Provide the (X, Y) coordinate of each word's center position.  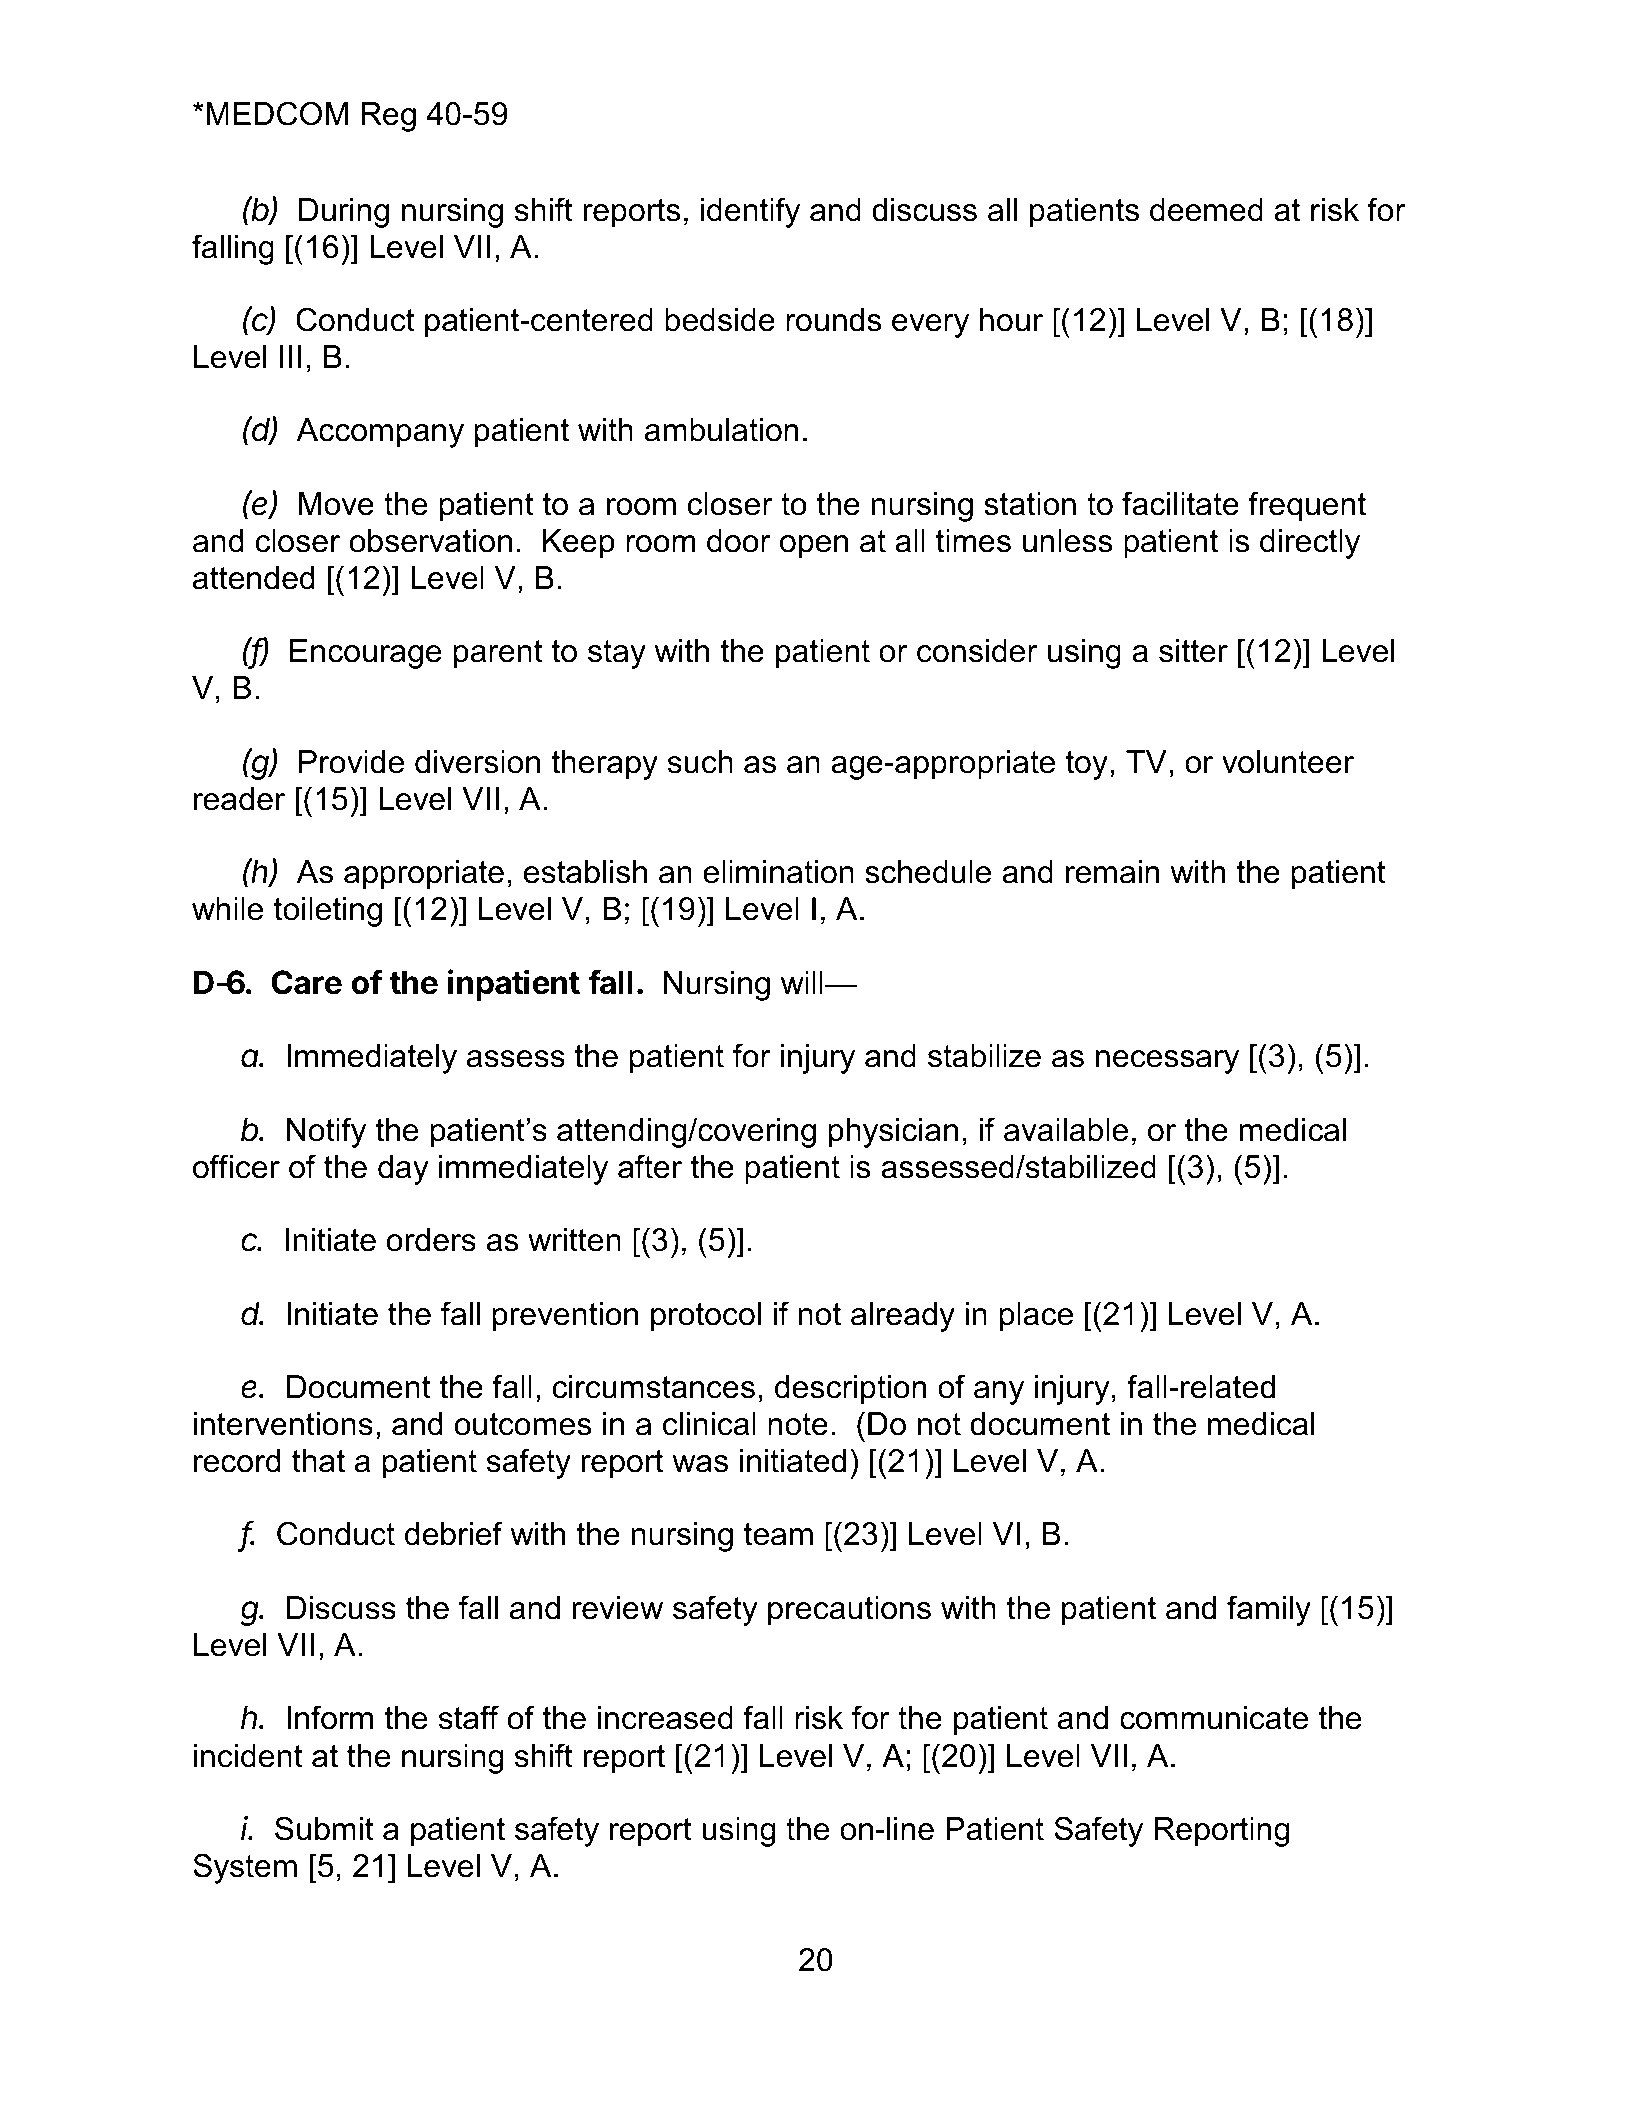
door (739, 541)
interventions (283, 1424)
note (798, 1424)
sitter (1193, 651)
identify (750, 212)
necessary (1167, 1062)
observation (431, 541)
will (803, 982)
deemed (1206, 210)
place (1036, 1317)
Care (306, 982)
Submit (324, 1828)
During (344, 213)
